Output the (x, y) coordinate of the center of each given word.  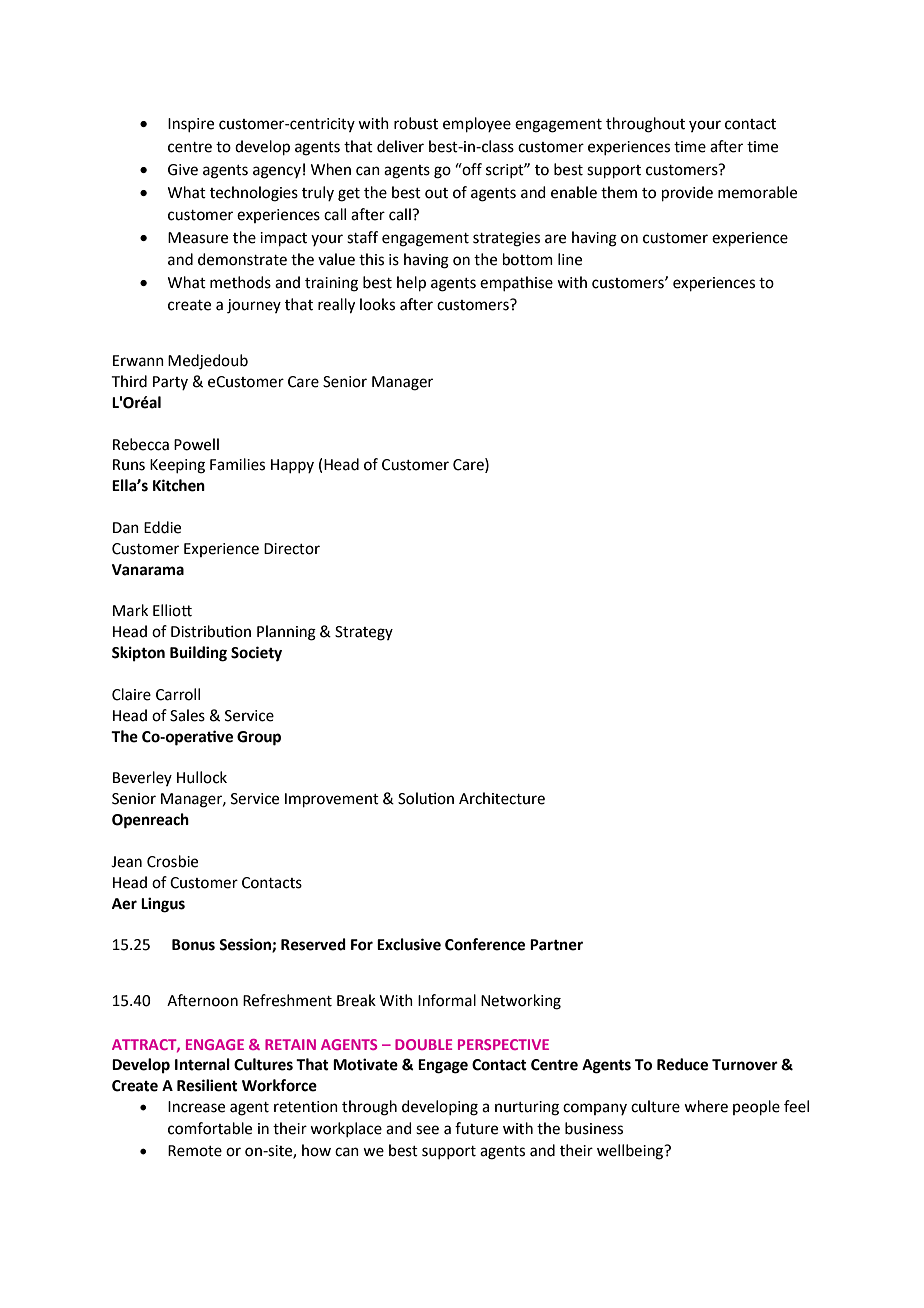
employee (477, 124)
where (706, 1106)
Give (183, 170)
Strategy (364, 633)
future (476, 1128)
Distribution (211, 631)
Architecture (502, 798)
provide (687, 193)
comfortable (210, 1128)
